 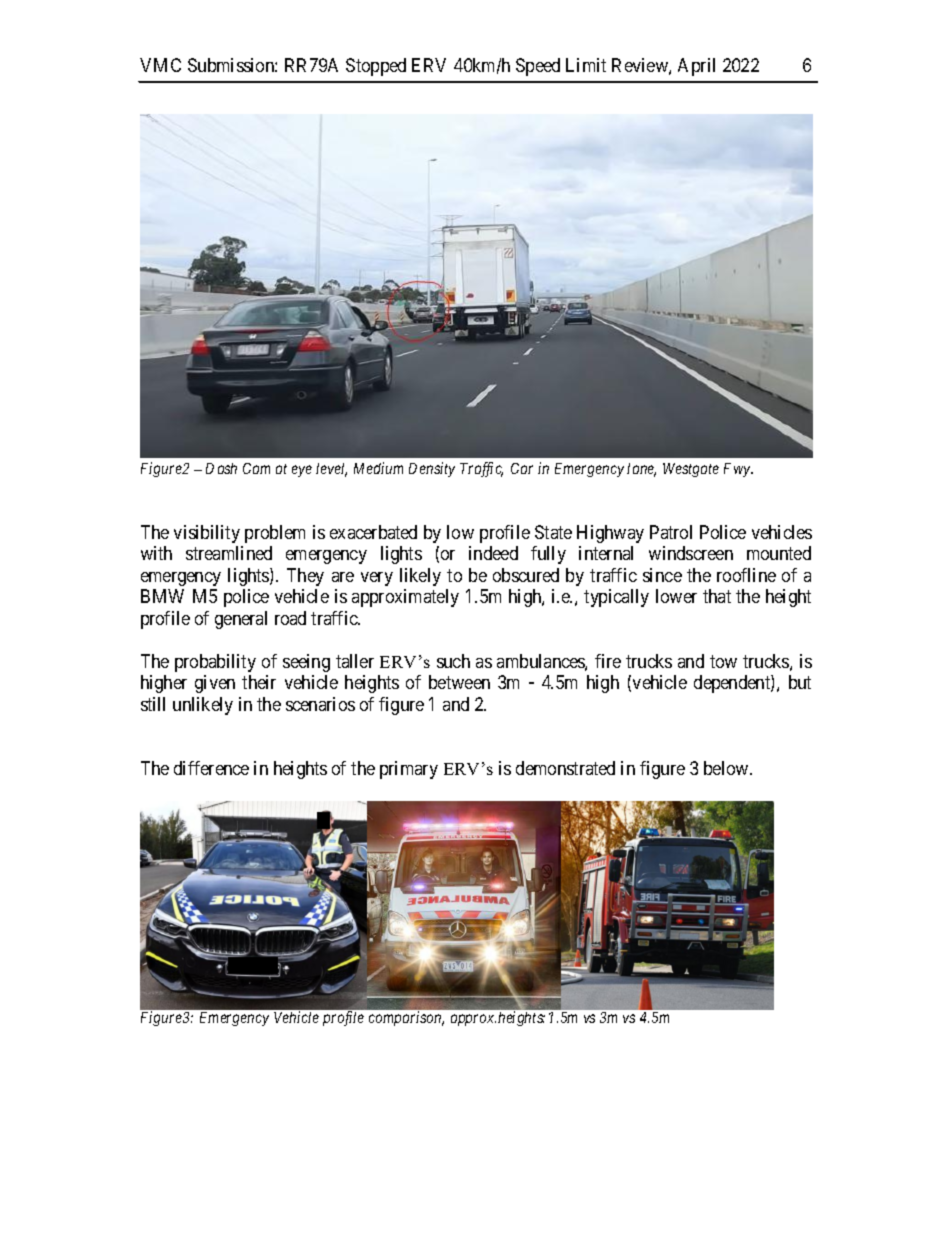 What do you see at coordinates (376, 67) in the screenshot?
I see `Stopped` at bounding box center [376, 67].
